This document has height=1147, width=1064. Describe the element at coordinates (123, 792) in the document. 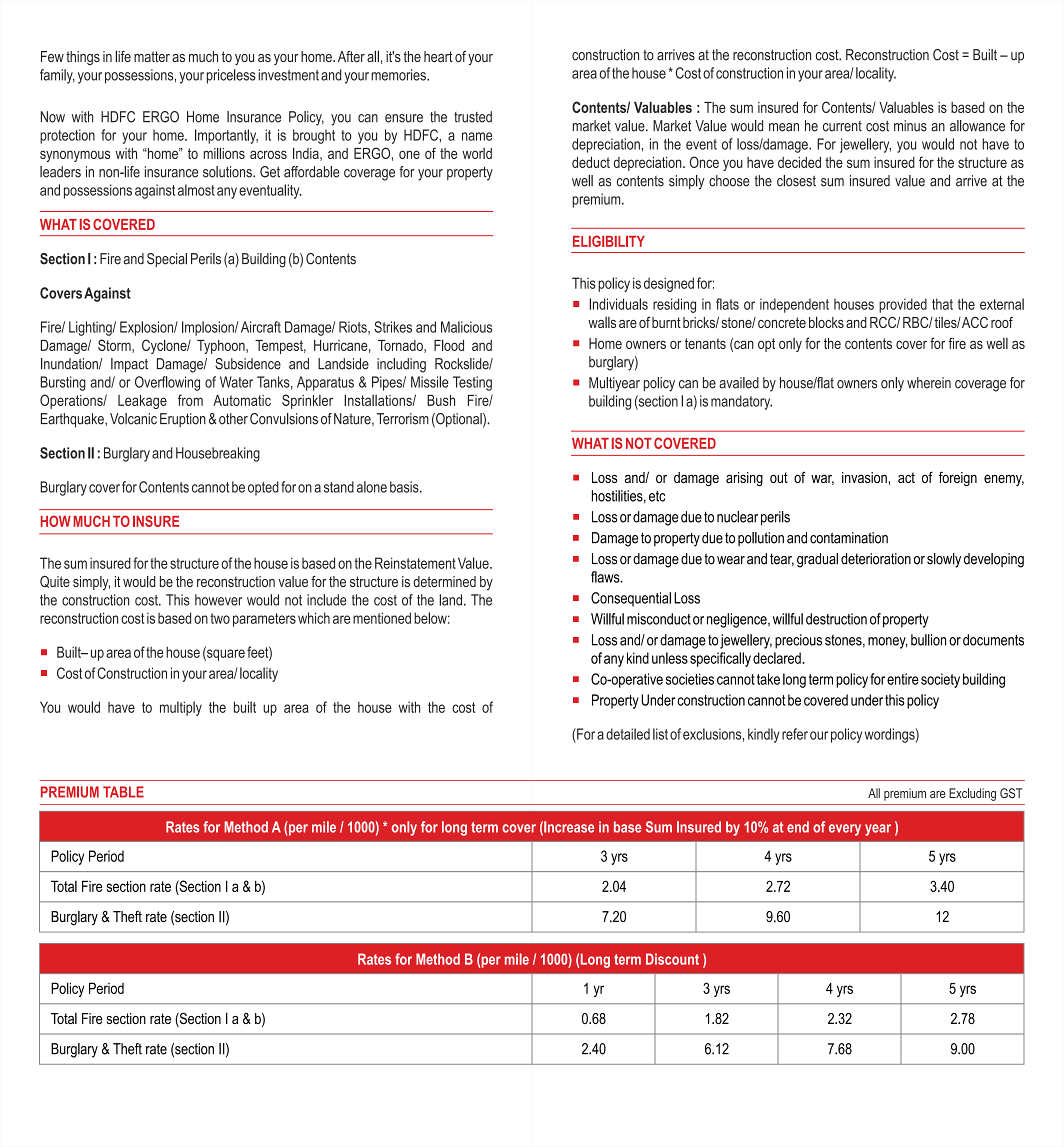

I see `TABLE` at that location.
